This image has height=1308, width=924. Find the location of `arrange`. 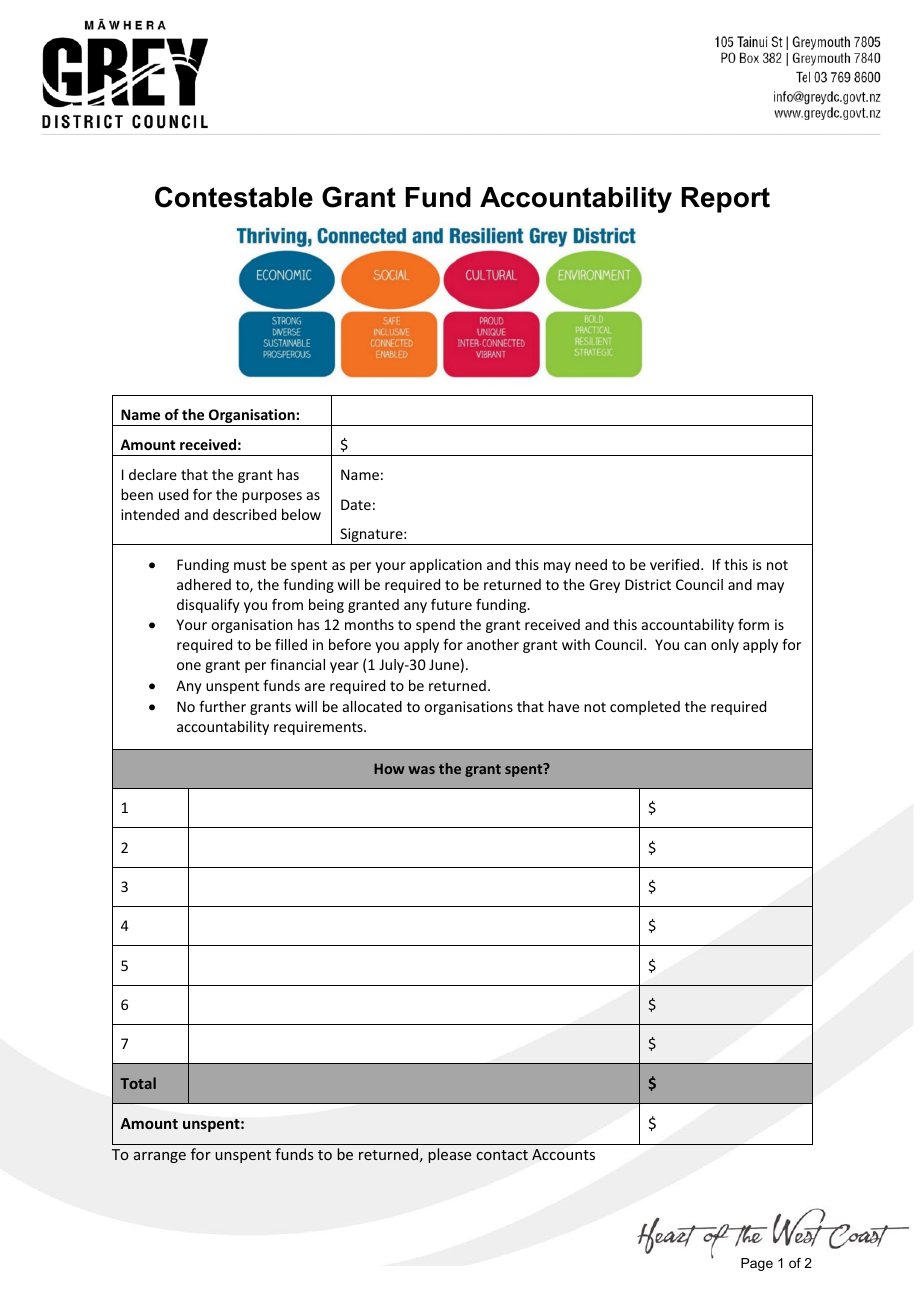

arrange is located at coordinates (160, 1157).
